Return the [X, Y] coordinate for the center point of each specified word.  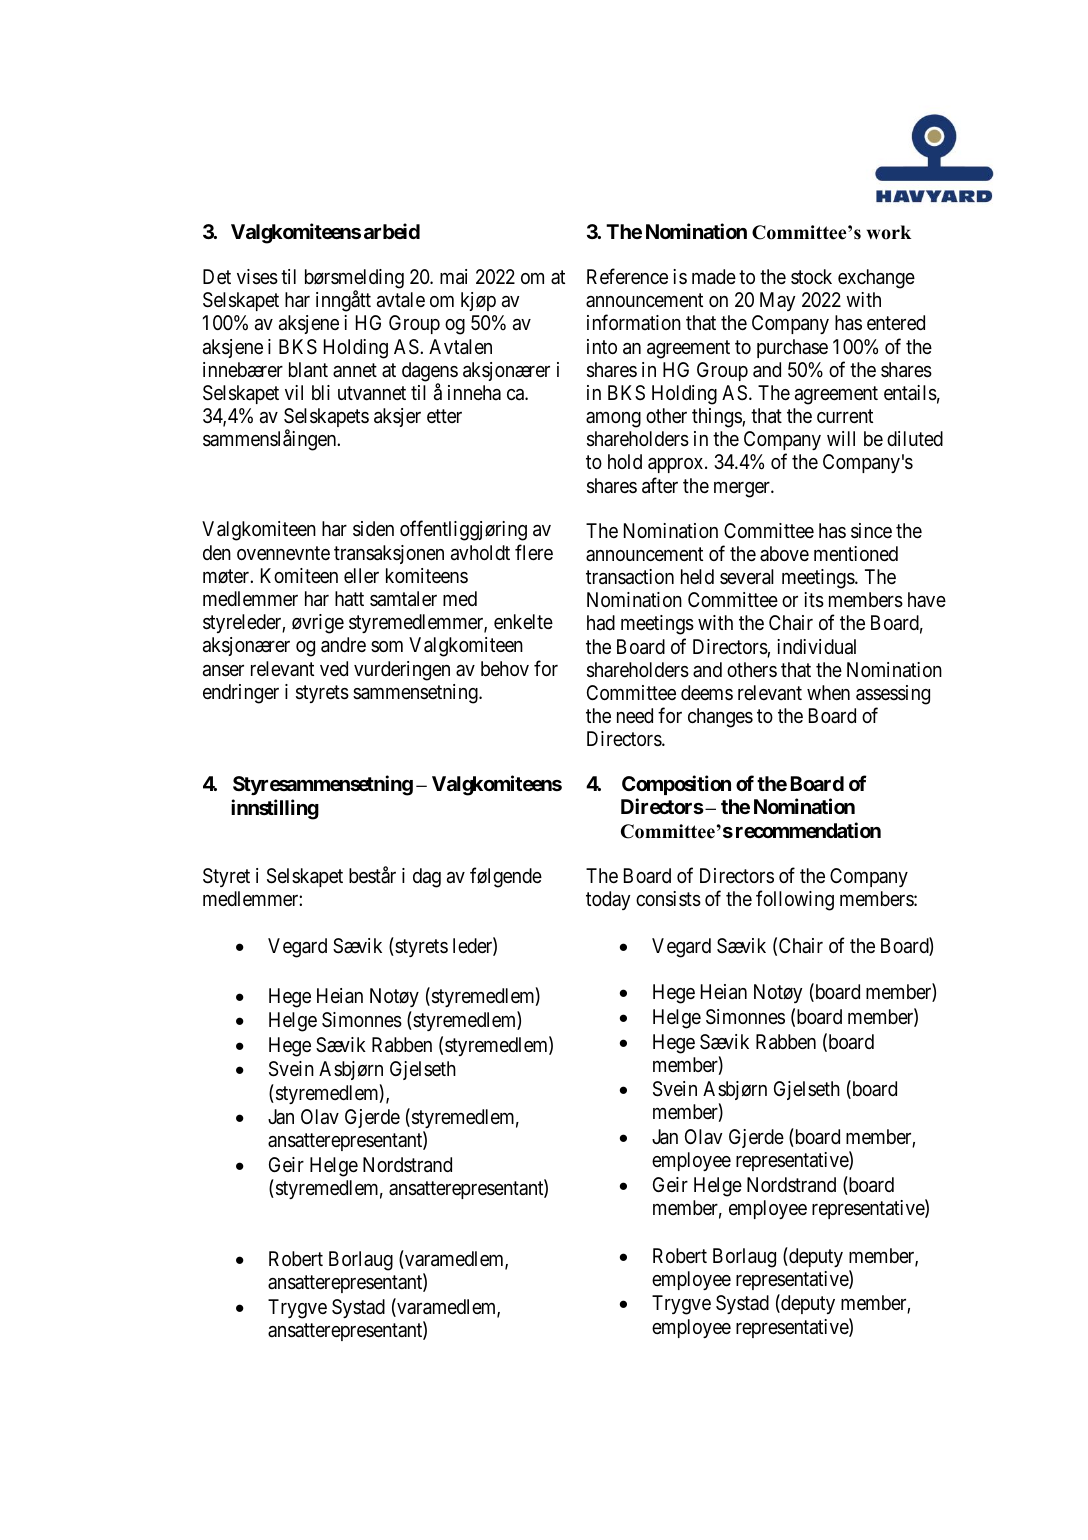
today [608, 900]
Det [217, 276]
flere [534, 552]
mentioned [856, 553]
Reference [627, 276]
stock [811, 276]
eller [361, 575]
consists [668, 899]
